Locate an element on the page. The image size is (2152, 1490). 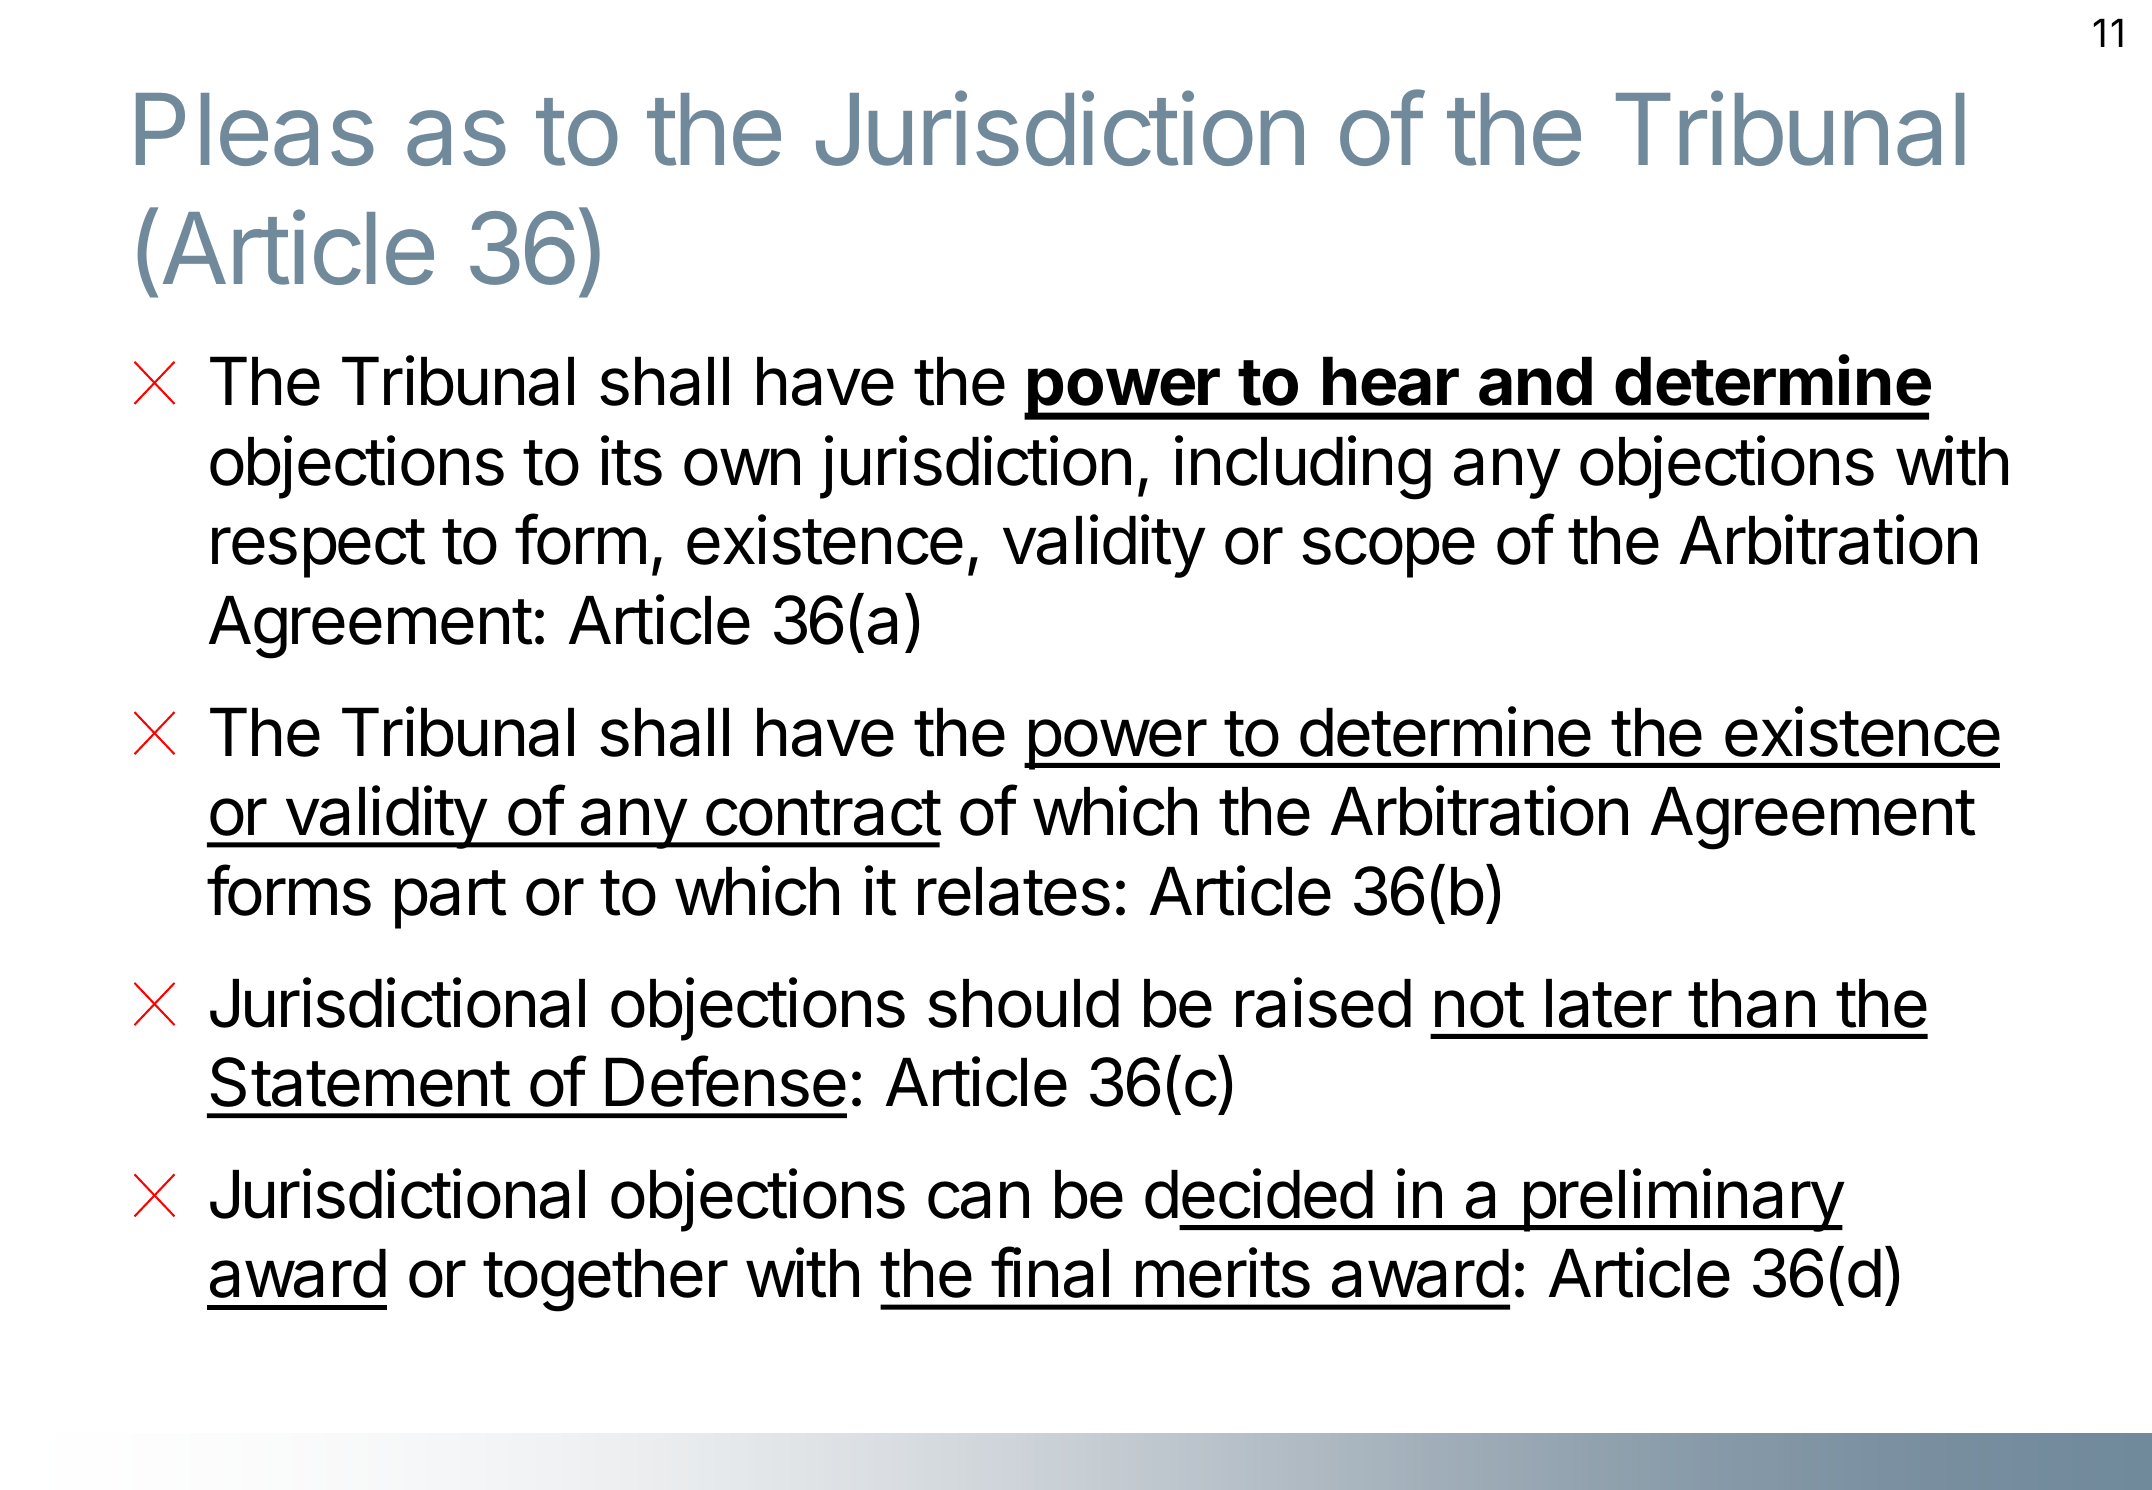
final is located at coordinates (1050, 1272).
